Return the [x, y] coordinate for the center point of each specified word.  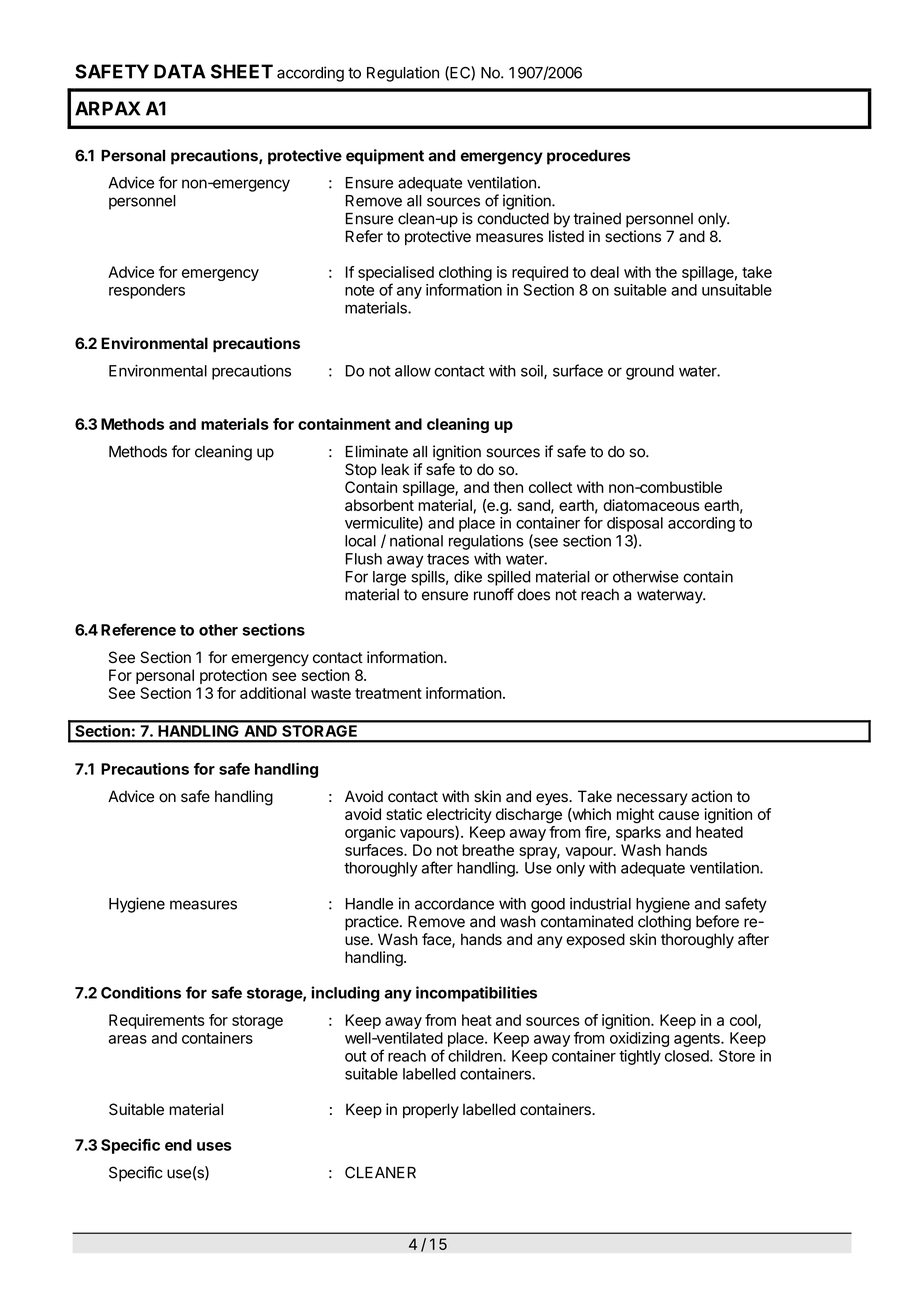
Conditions [141, 992]
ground [650, 372]
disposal [635, 524]
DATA [180, 71]
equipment [385, 157]
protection [233, 676]
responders [147, 291]
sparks [638, 833]
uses [214, 1146]
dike [468, 576]
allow [413, 371]
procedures [589, 157]
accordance [454, 904]
